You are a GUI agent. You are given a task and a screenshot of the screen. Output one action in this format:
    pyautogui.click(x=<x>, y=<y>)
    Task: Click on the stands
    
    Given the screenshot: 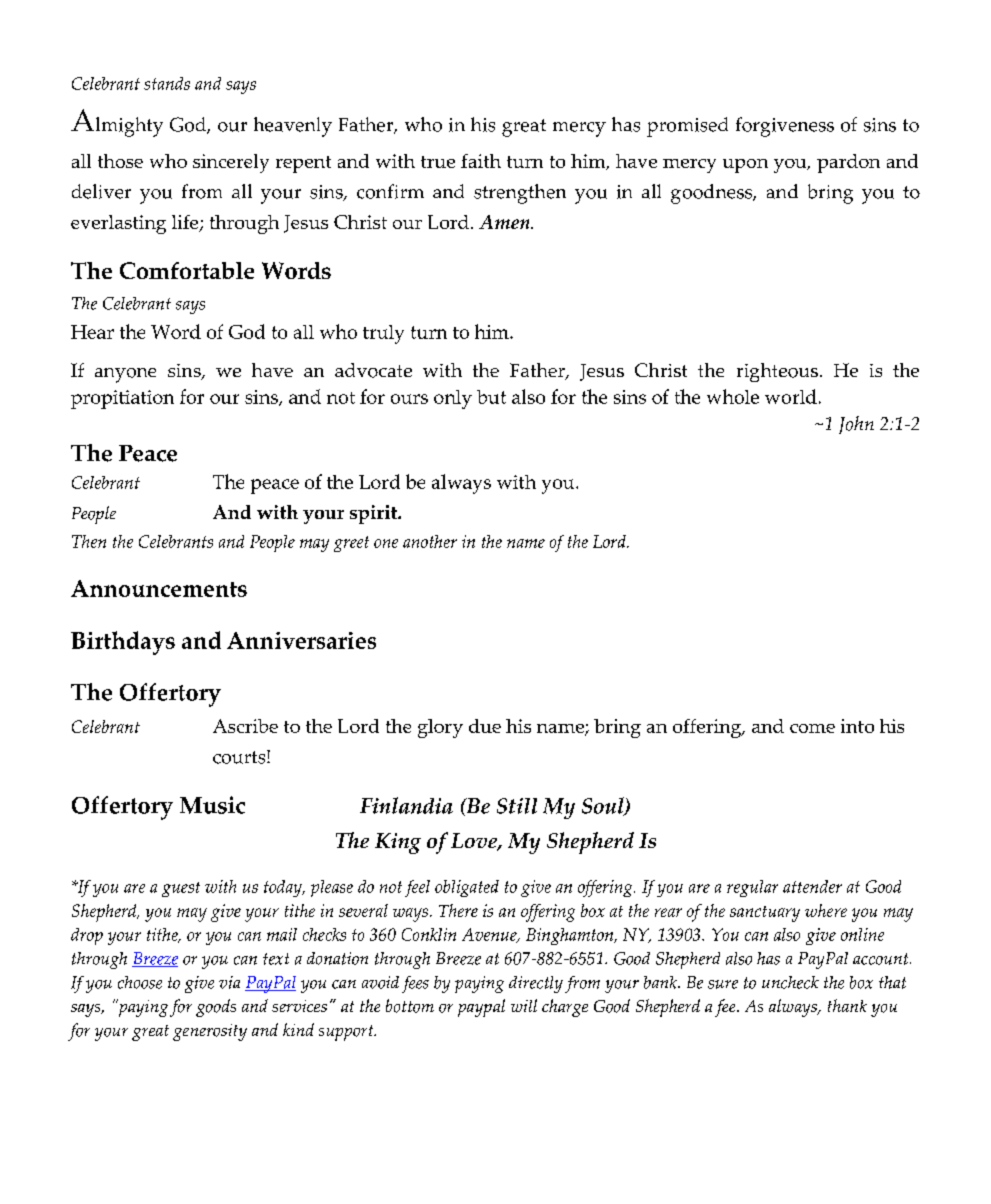 What is the action you would take?
    pyautogui.click(x=167, y=83)
